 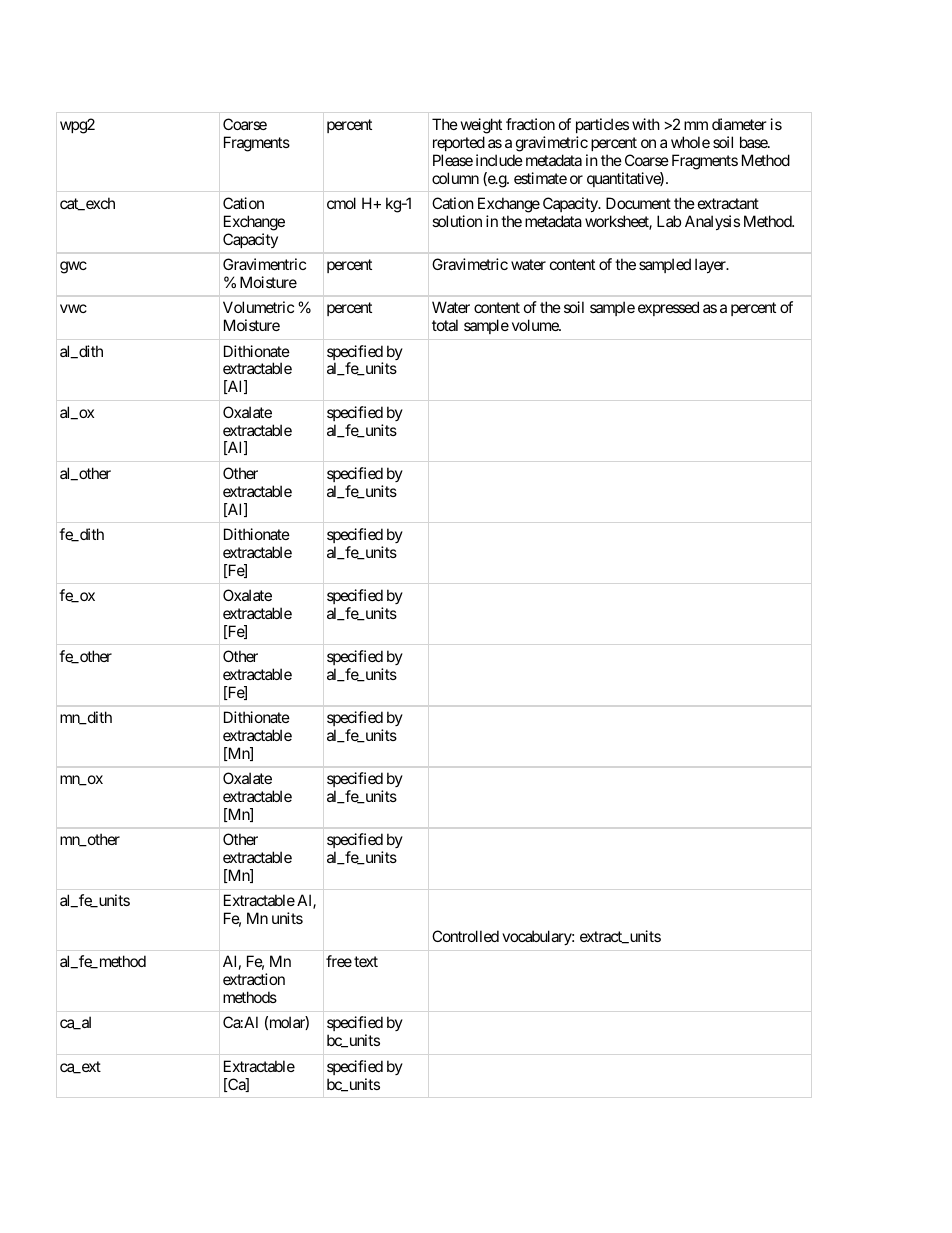 I want to click on Controlled, so click(x=465, y=936).
